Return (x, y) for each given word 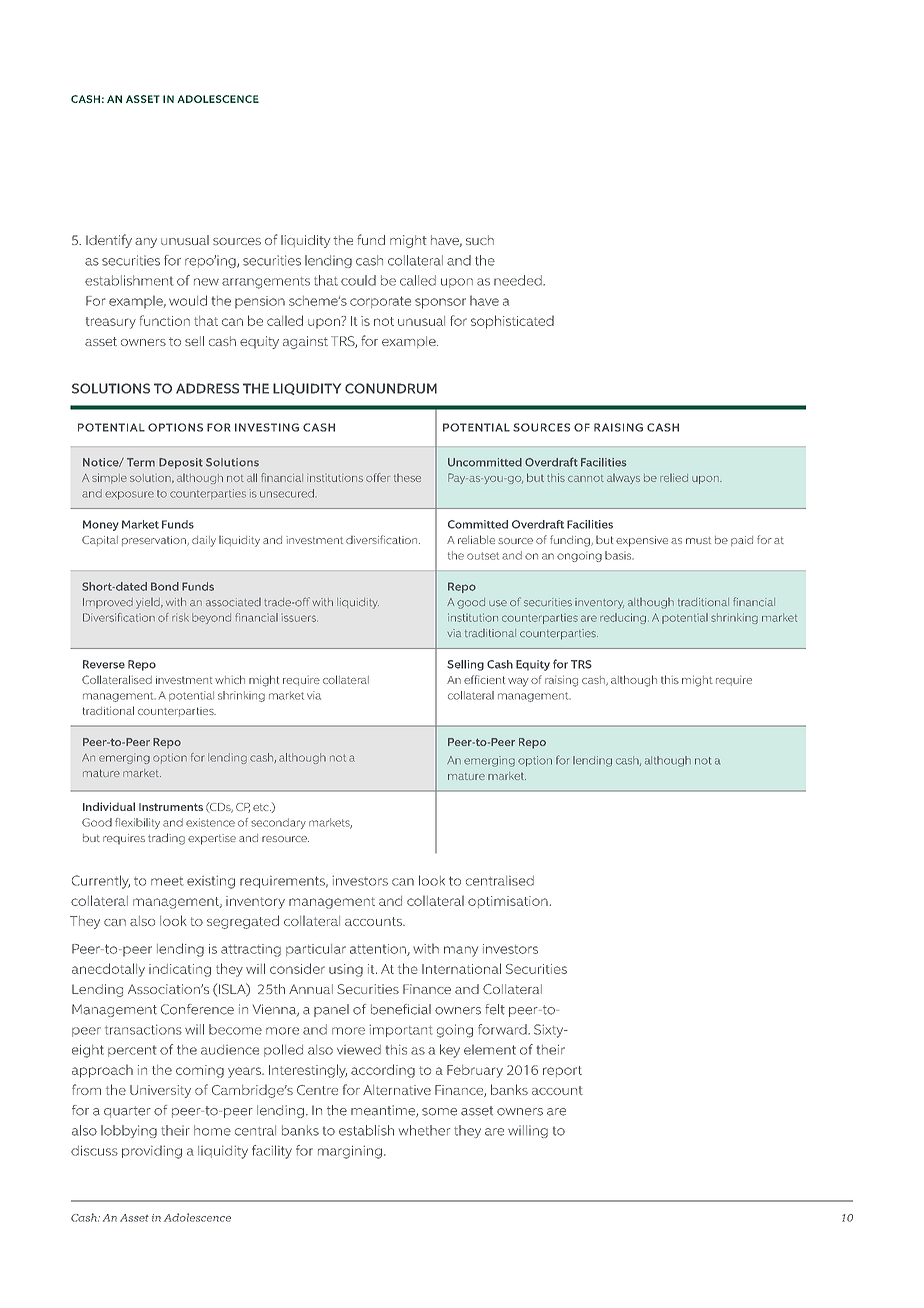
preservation (155, 541)
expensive (642, 541)
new (206, 282)
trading (166, 839)
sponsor (440, 303)
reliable (476, 539)
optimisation (509, 902)
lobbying (129, 1131)
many (461, 951)
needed (519, 280)
